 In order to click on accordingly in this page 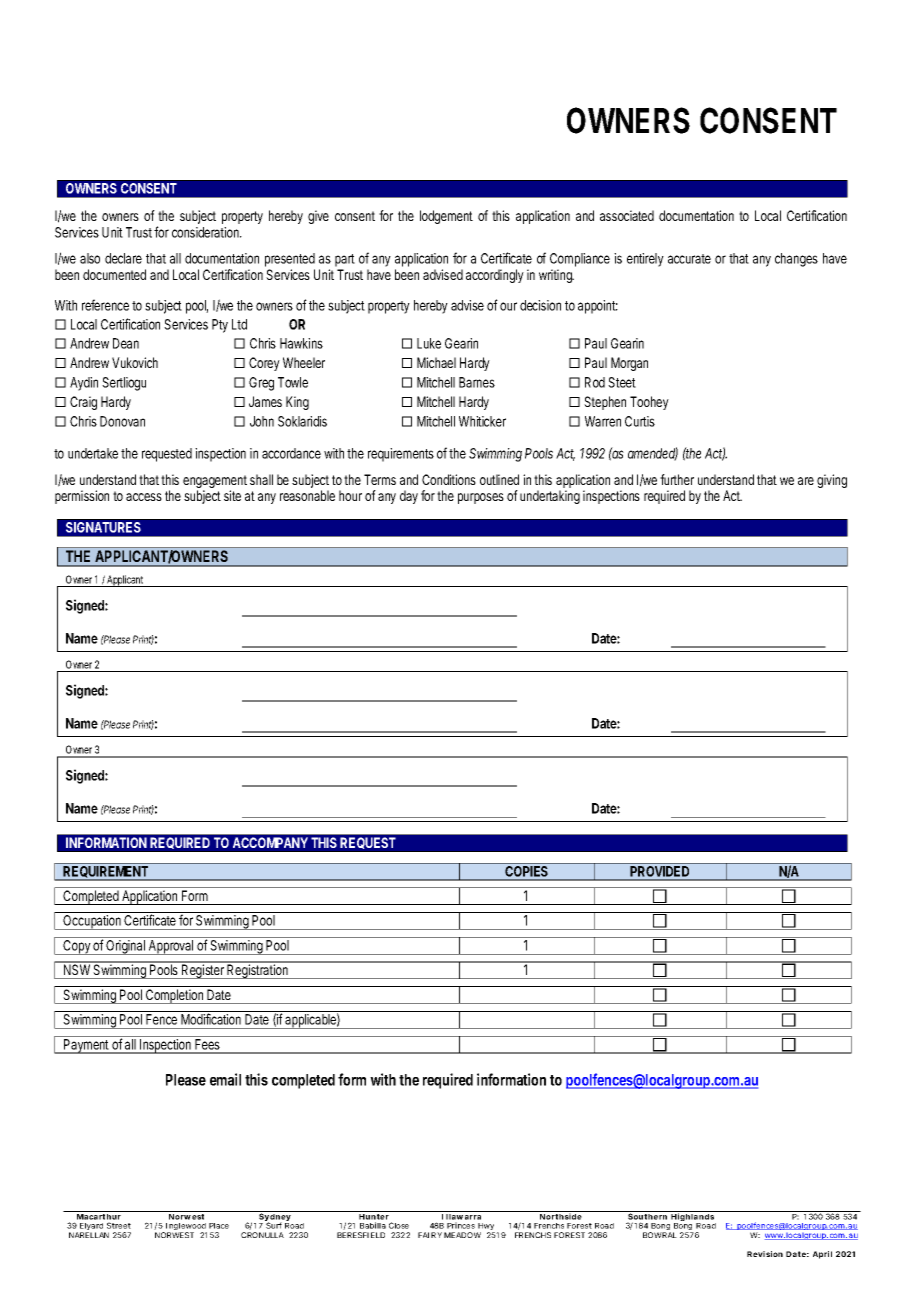, I will do `click(495, 276)`.
